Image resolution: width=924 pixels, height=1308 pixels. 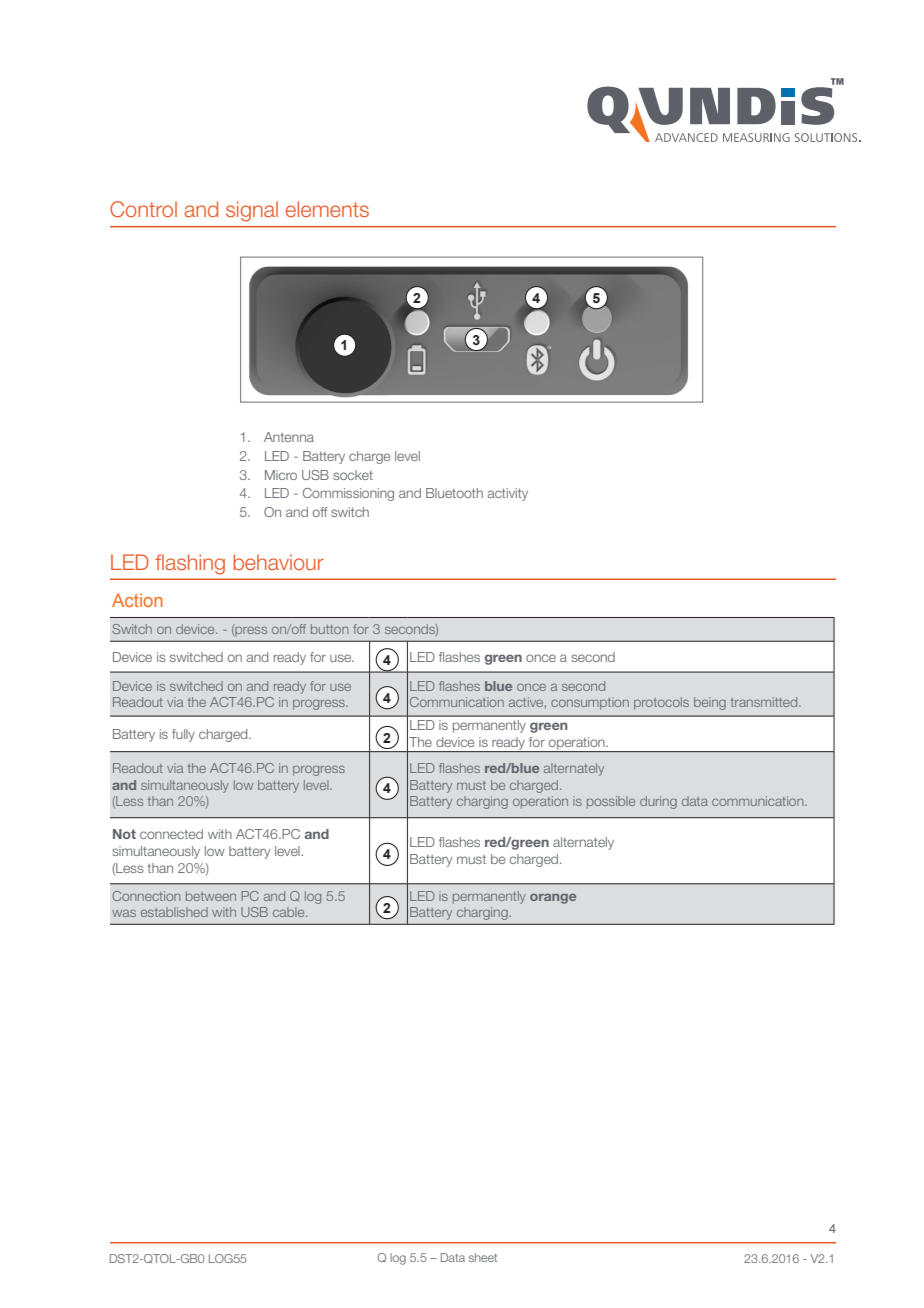 I want to click on cable, so click(x=290, y=912).
